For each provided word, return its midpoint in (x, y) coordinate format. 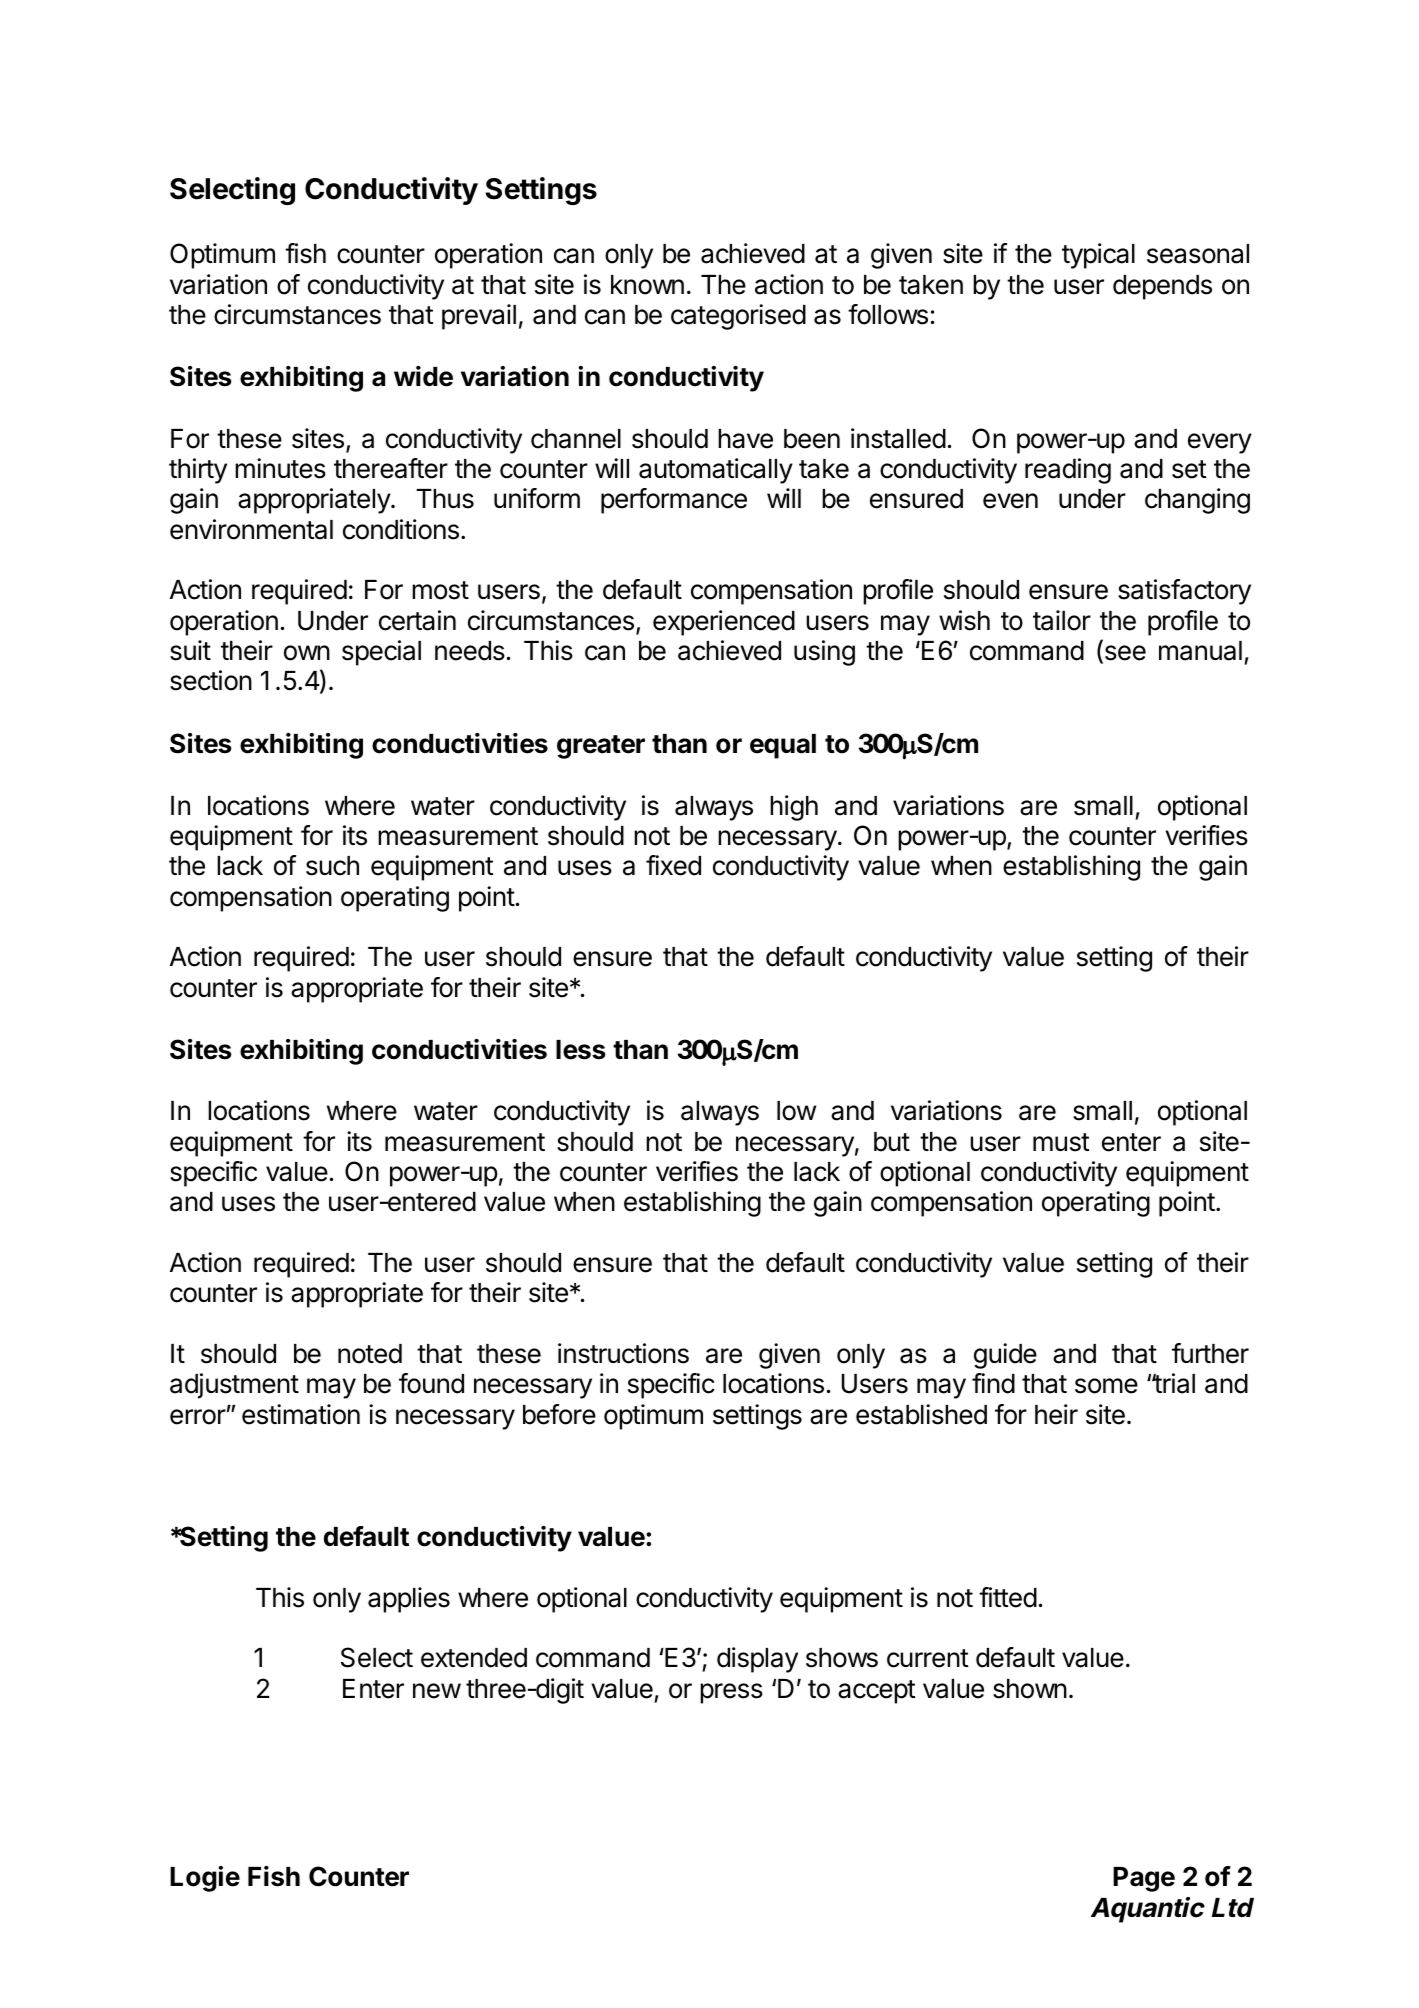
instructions (623, 1353)
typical (1098, 256)
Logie (205, 1879)
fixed (673, 865)
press (731, 1693)
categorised (738, 317)
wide (423, 376)
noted (370, 1354)
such (332, 866)
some (1106, 1386)
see (1124, 654)
